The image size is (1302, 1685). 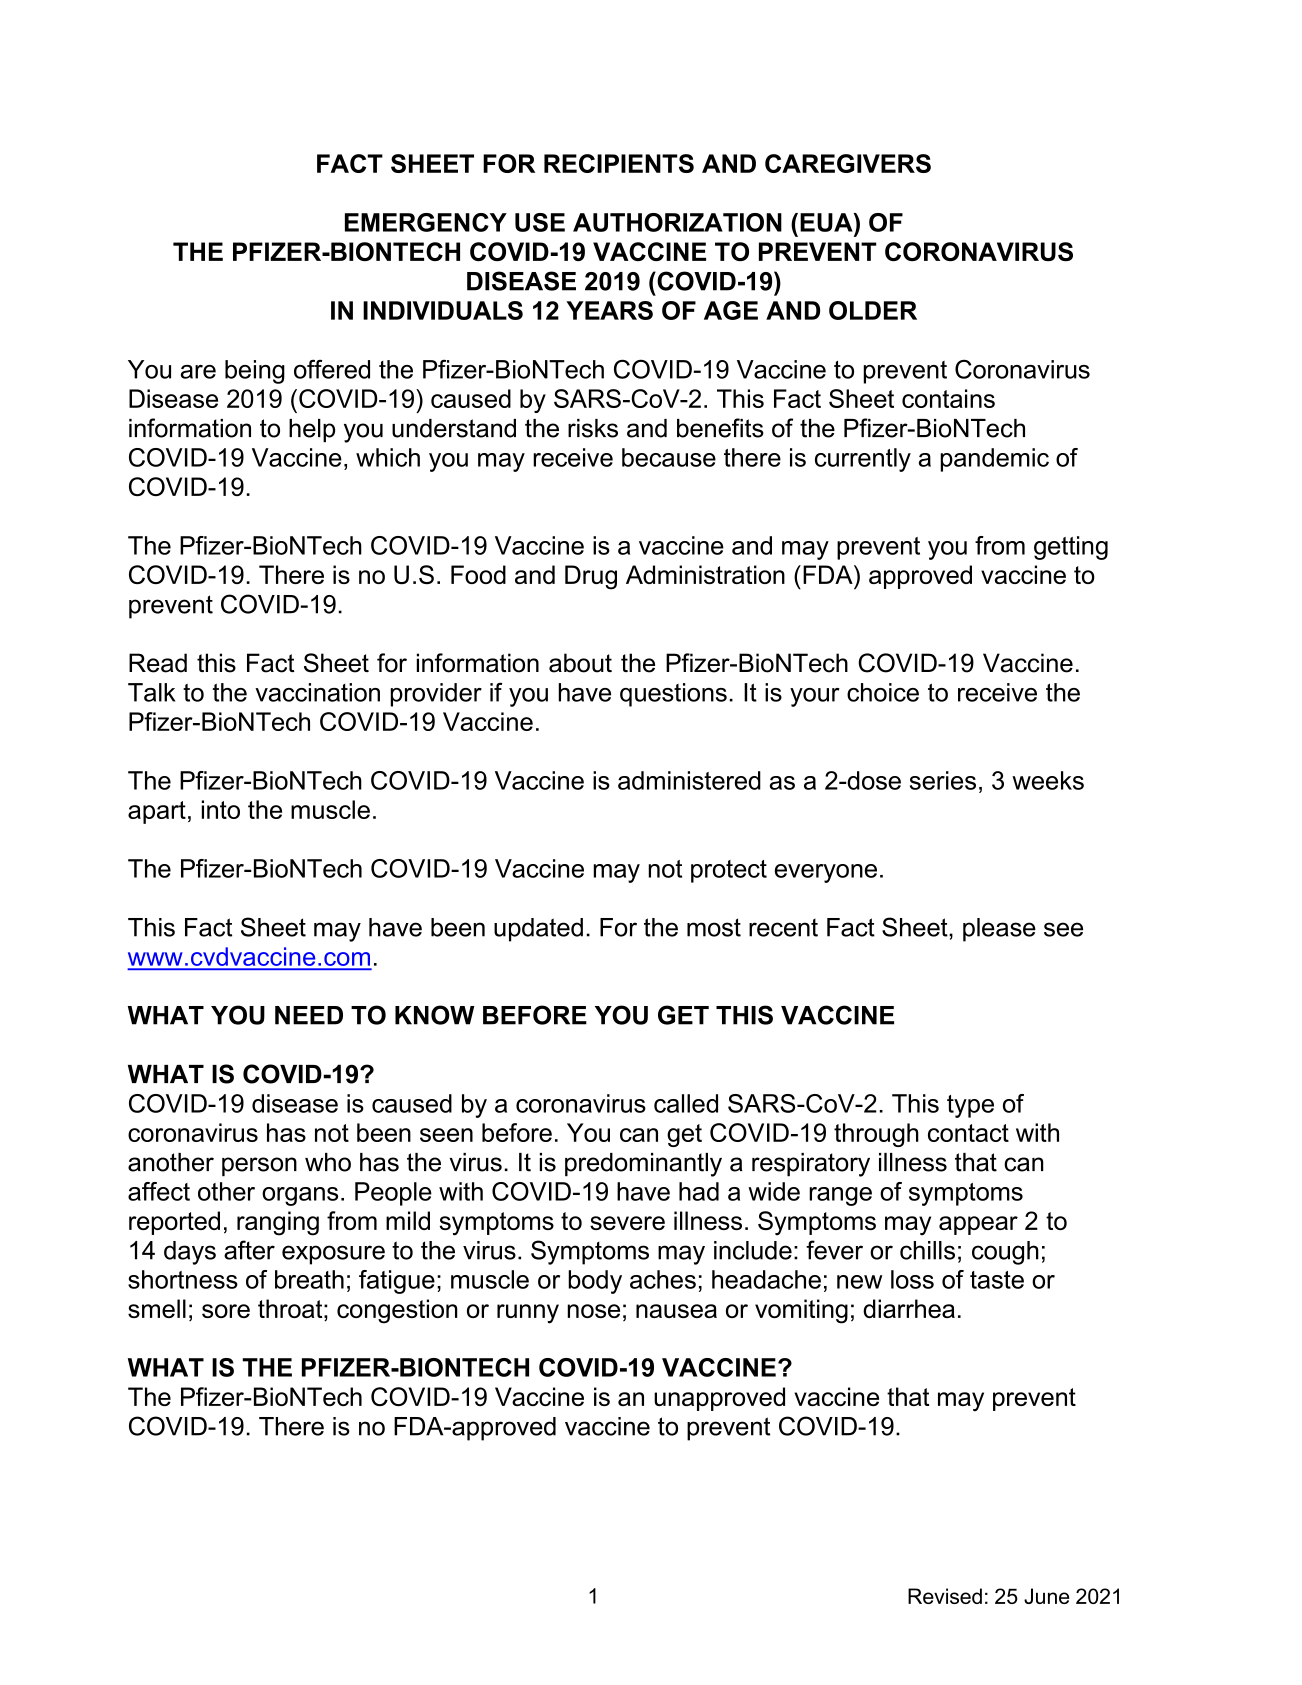 I want to click on about, so click(x=580, y=663).
